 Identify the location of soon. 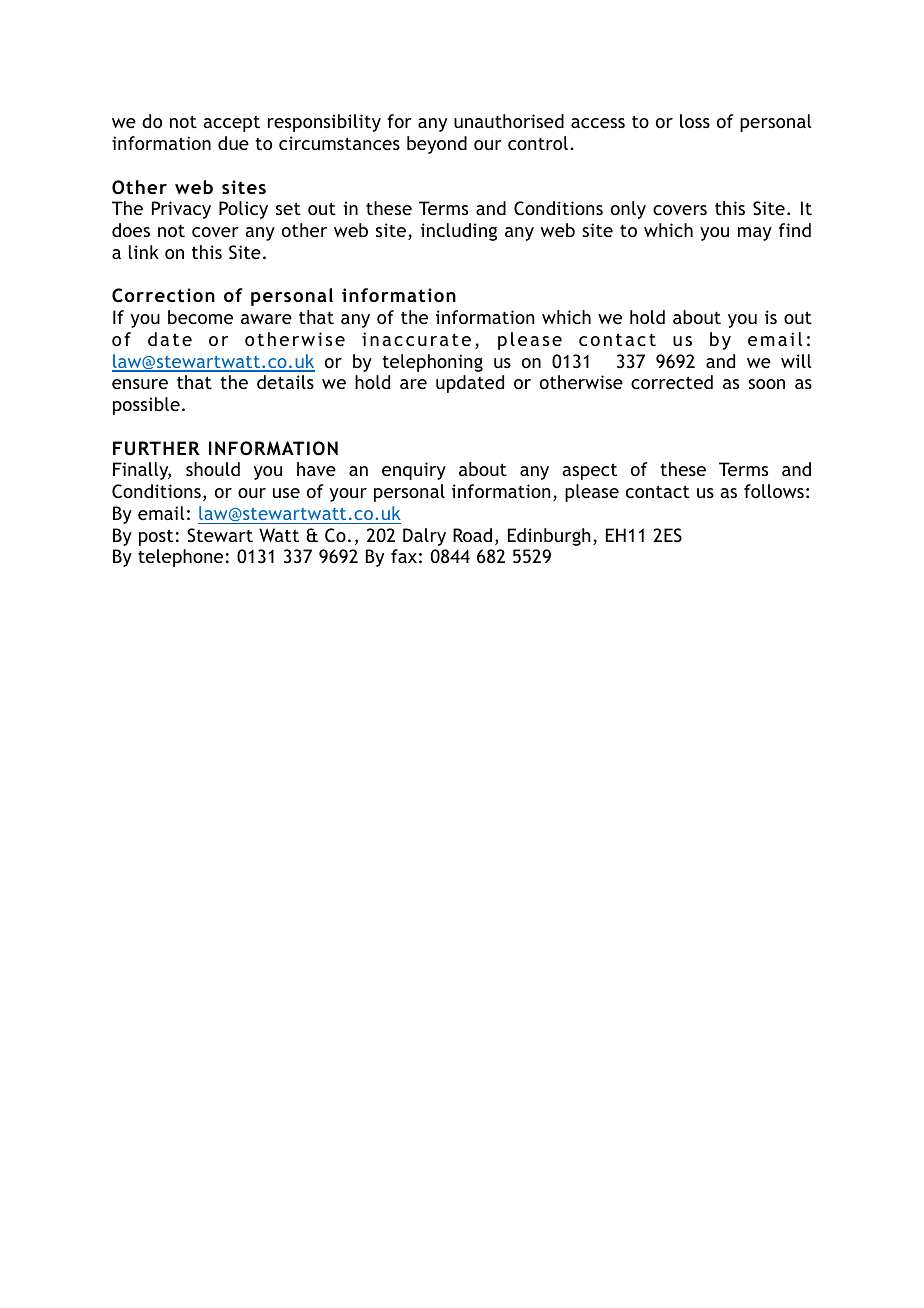
(766, 384).
